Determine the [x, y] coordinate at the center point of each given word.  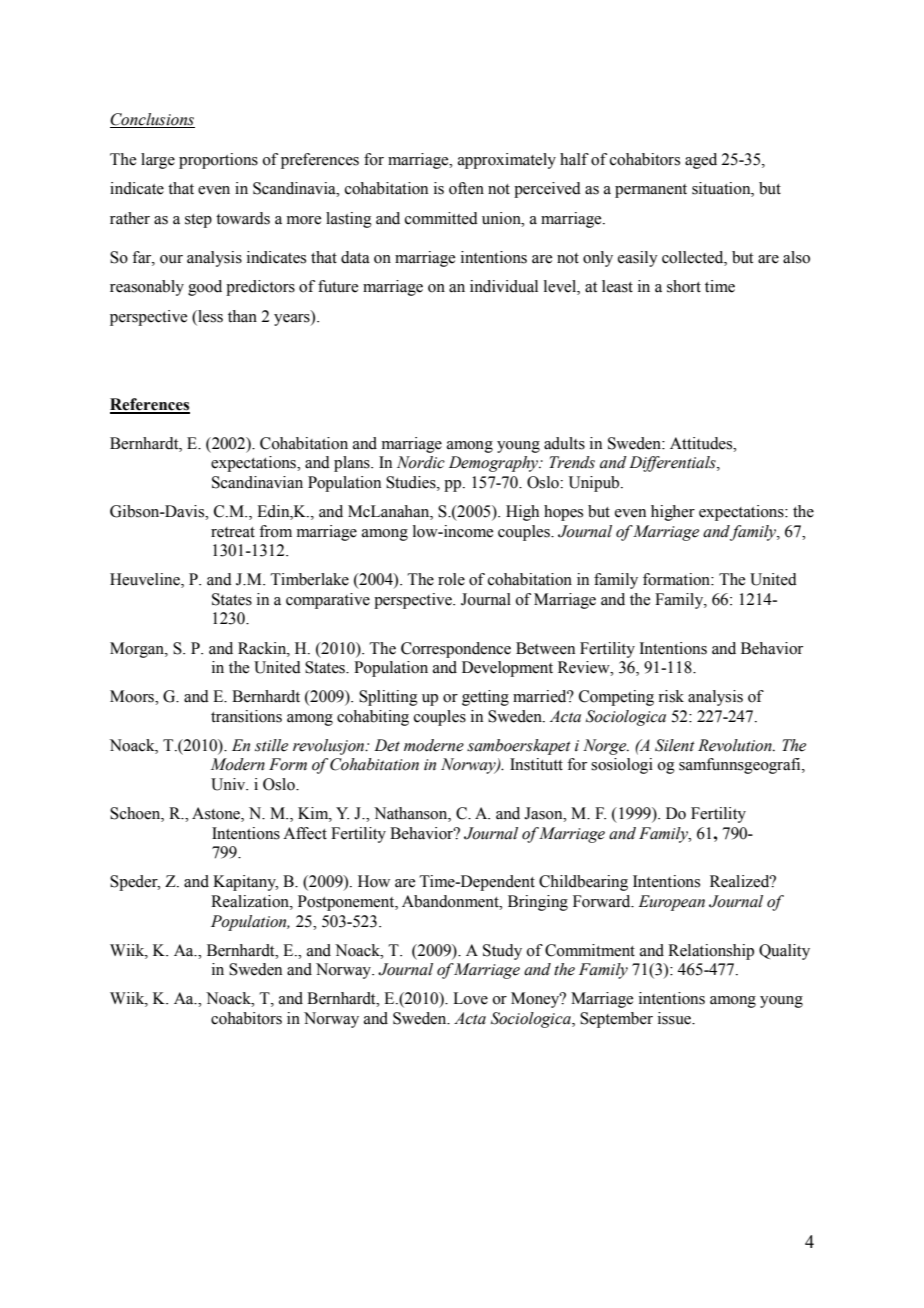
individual [504, 286]
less [209, 316]
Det [387, 745]
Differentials [673, 464]
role [451, 579]
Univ [229, 784]
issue [675, 1018]
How [374, 881]
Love [470, 998]
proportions [218, 161]
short [684, 286]
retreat [233, 532]
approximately [507, 161]
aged [701, 161]
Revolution [736, 745]
